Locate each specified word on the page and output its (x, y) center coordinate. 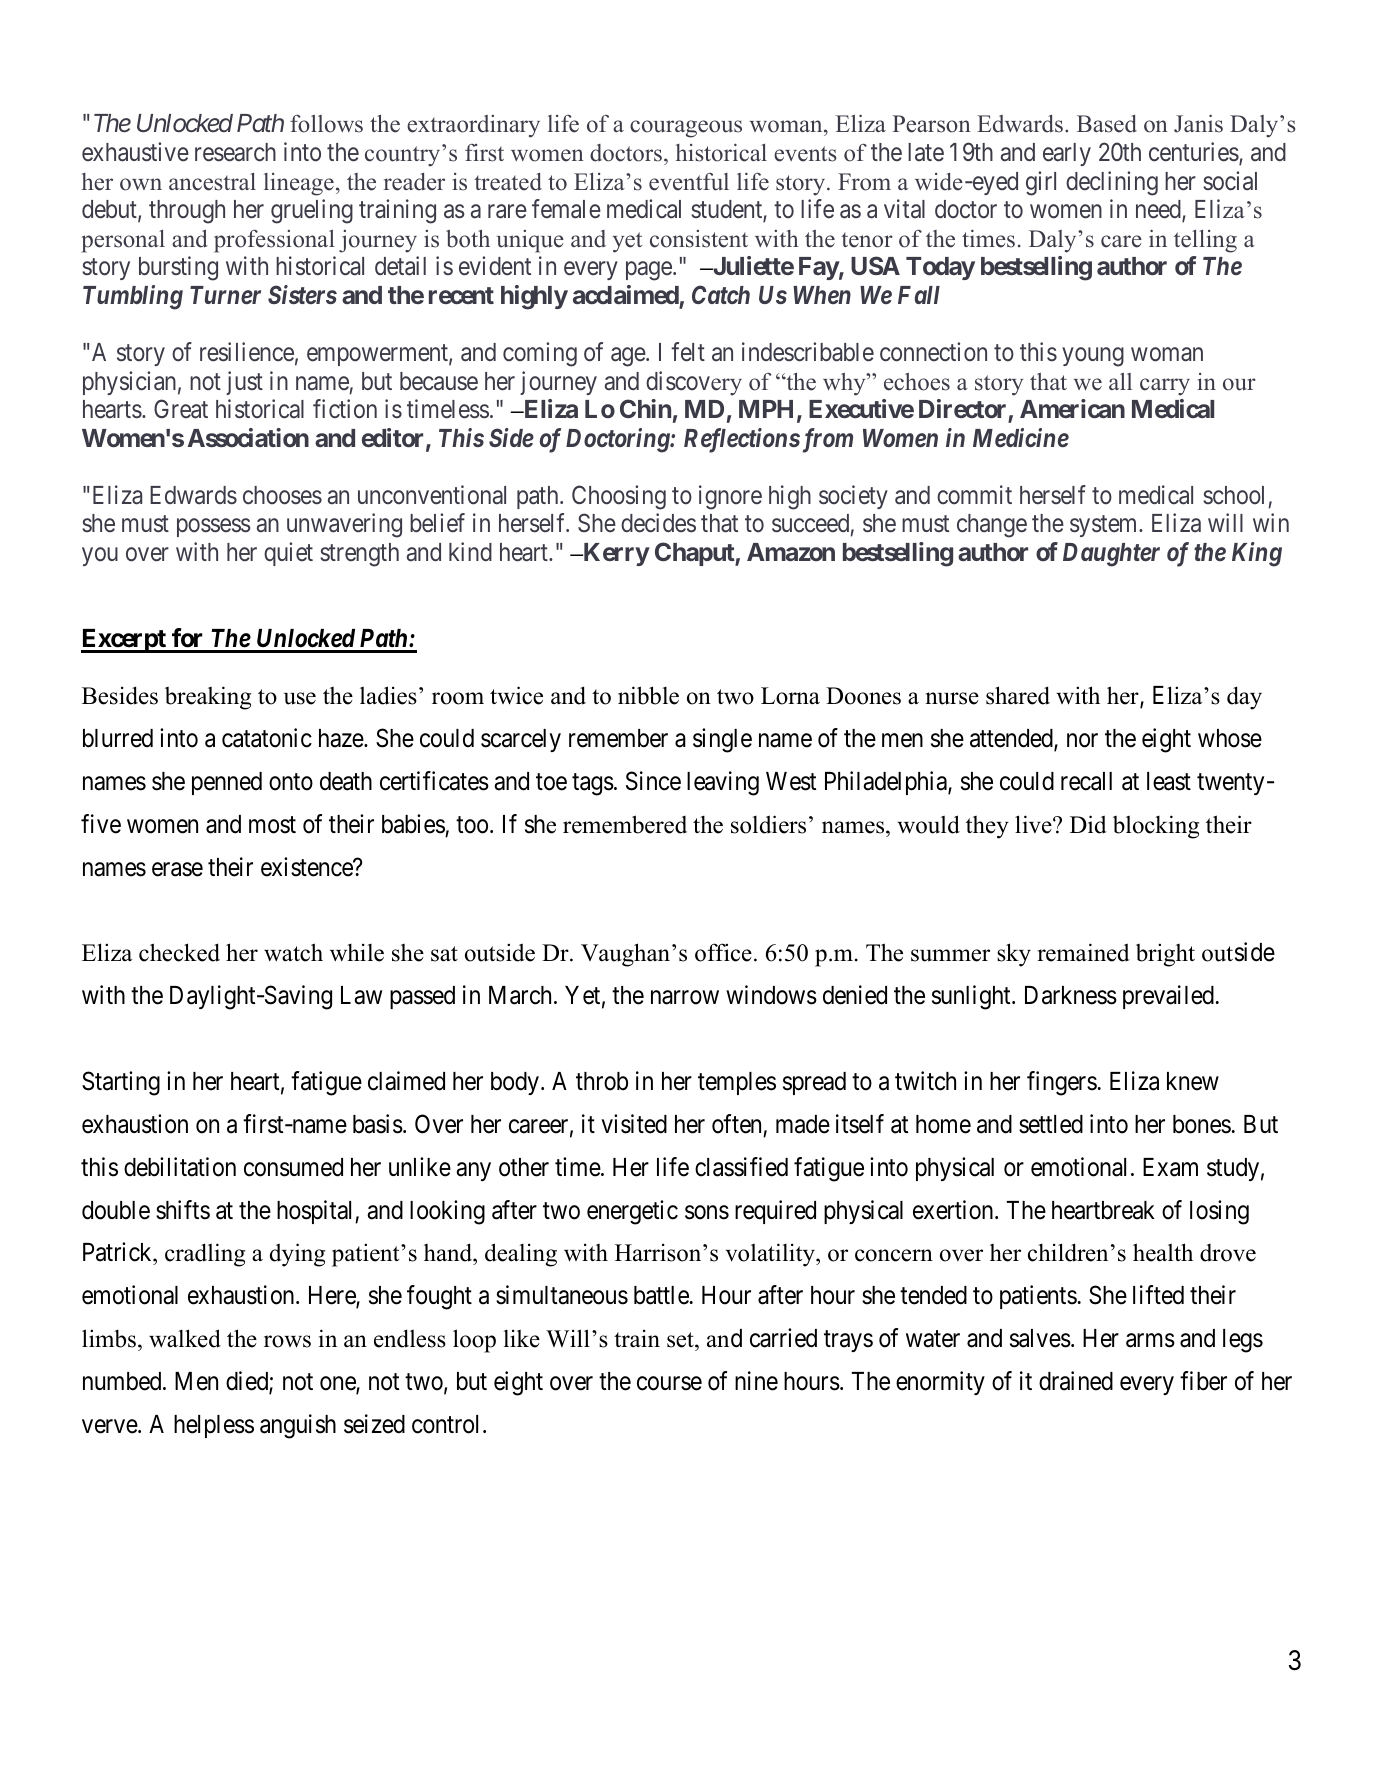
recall (1086, 781)
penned (227, 783)
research (235, 152)
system (1105, 526)
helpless (214, 1426)
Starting (121, 1083)
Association (248, 437)
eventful (689, 182)
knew (1193, 1081)
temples (737, 1083)
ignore (730, 497)
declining (1112, 183)
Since (653, 781)
